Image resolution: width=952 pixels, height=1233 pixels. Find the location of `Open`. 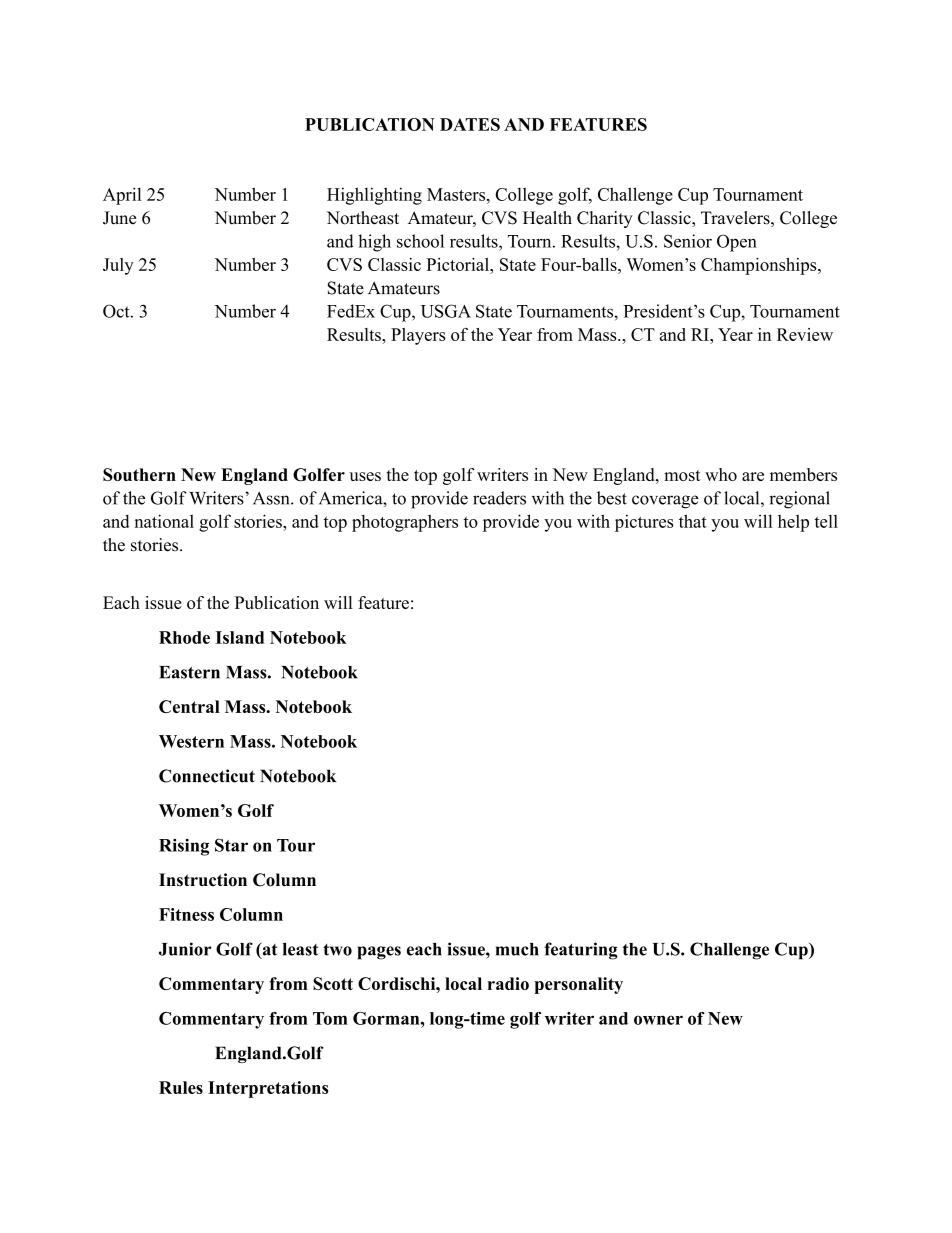

Open is located at coordinates (737, 243).
